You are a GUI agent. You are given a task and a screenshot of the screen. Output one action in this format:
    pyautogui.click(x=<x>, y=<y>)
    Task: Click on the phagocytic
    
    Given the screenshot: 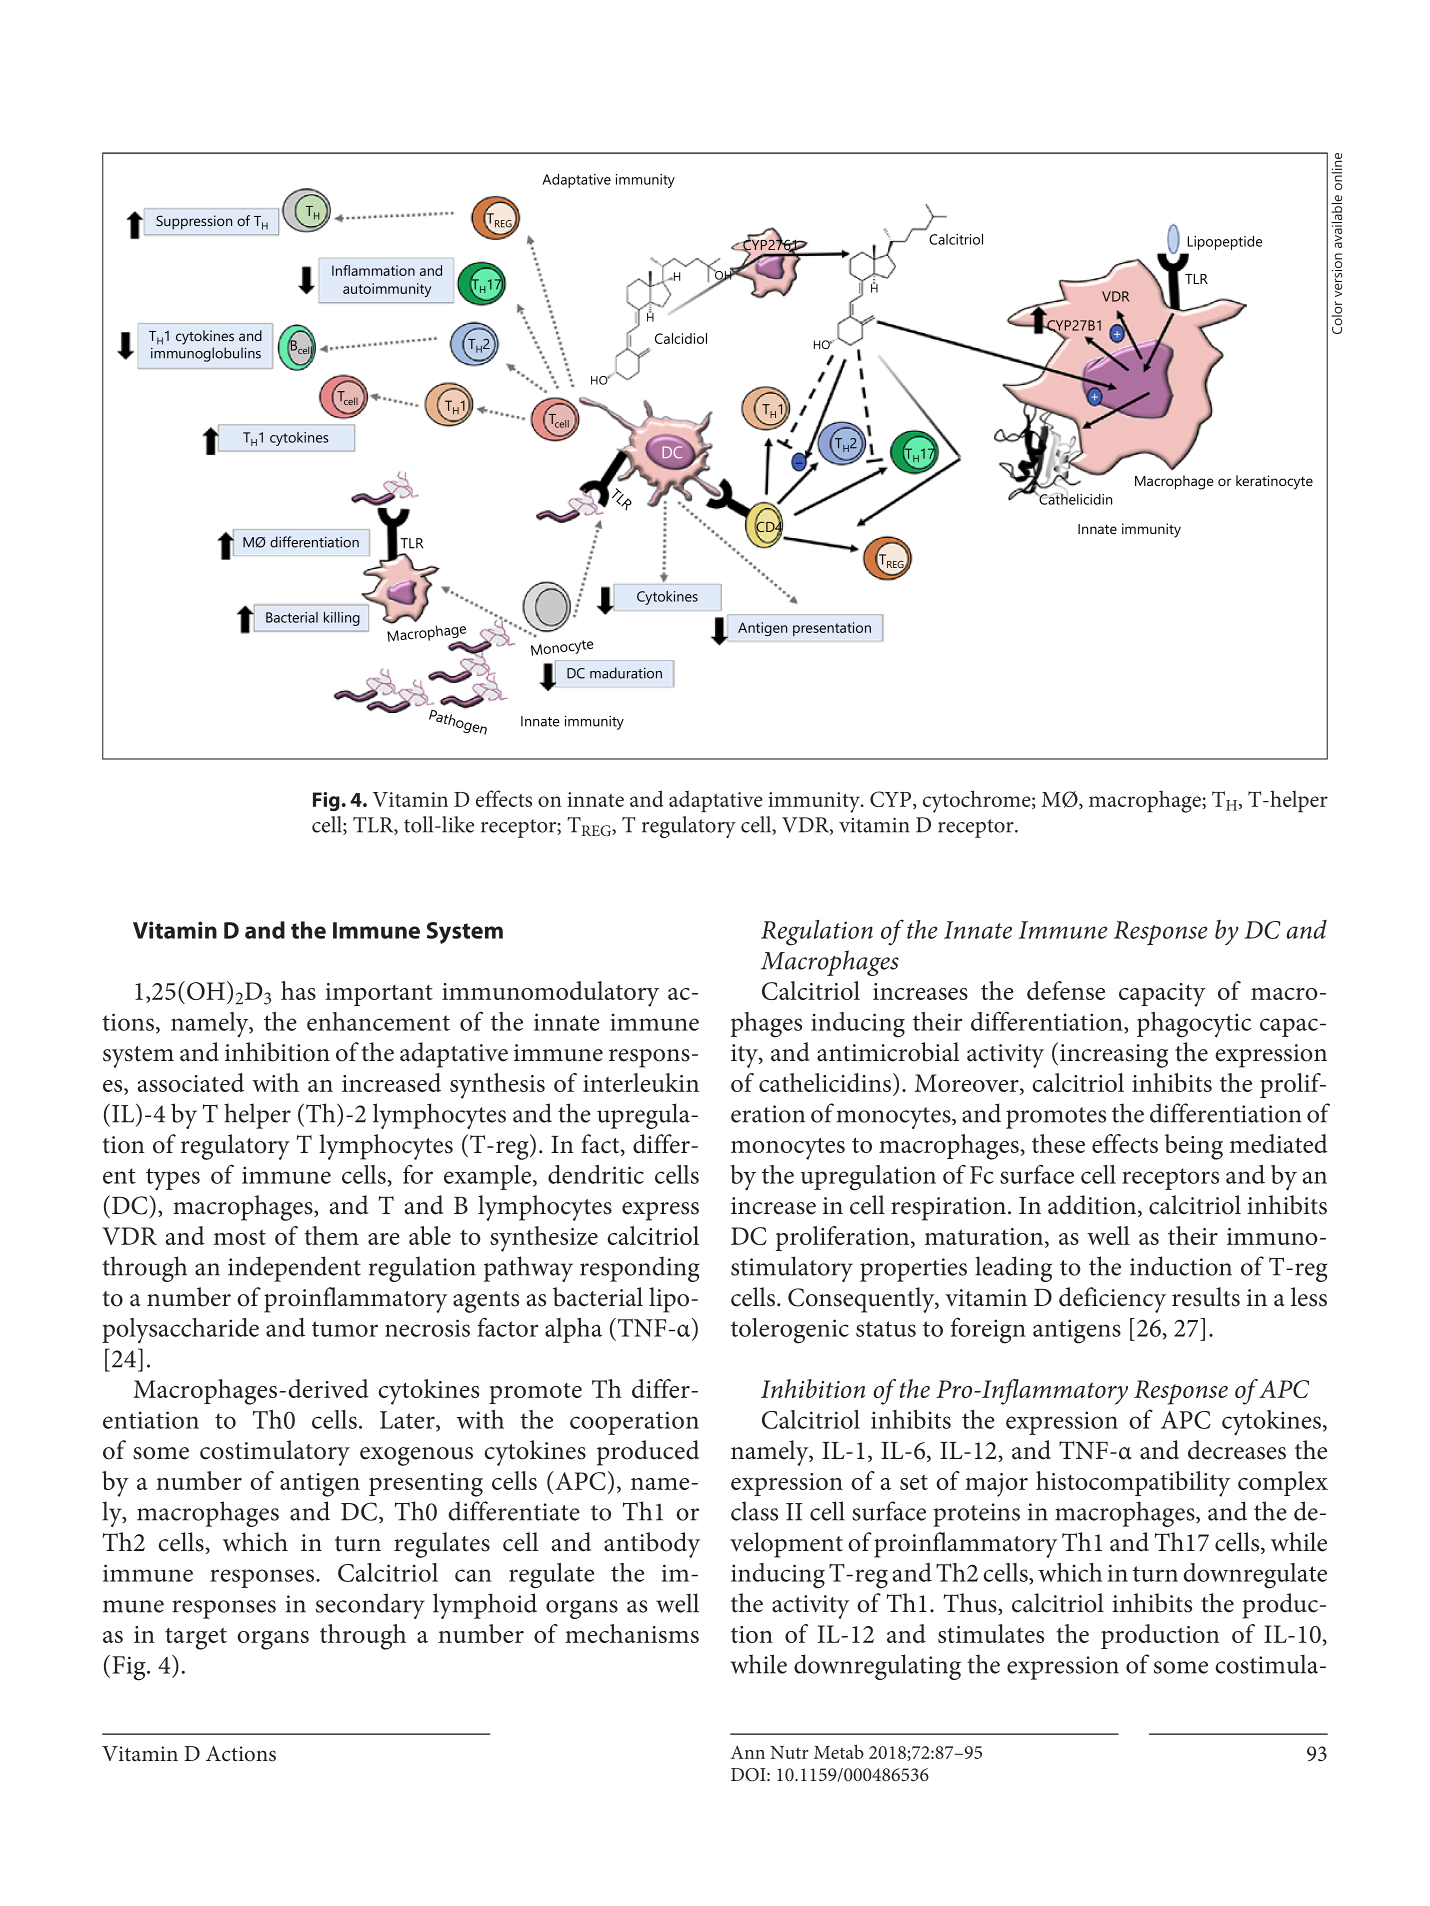 What is the action you would take?
    pyautogui.click(x=1194, y=1025)
